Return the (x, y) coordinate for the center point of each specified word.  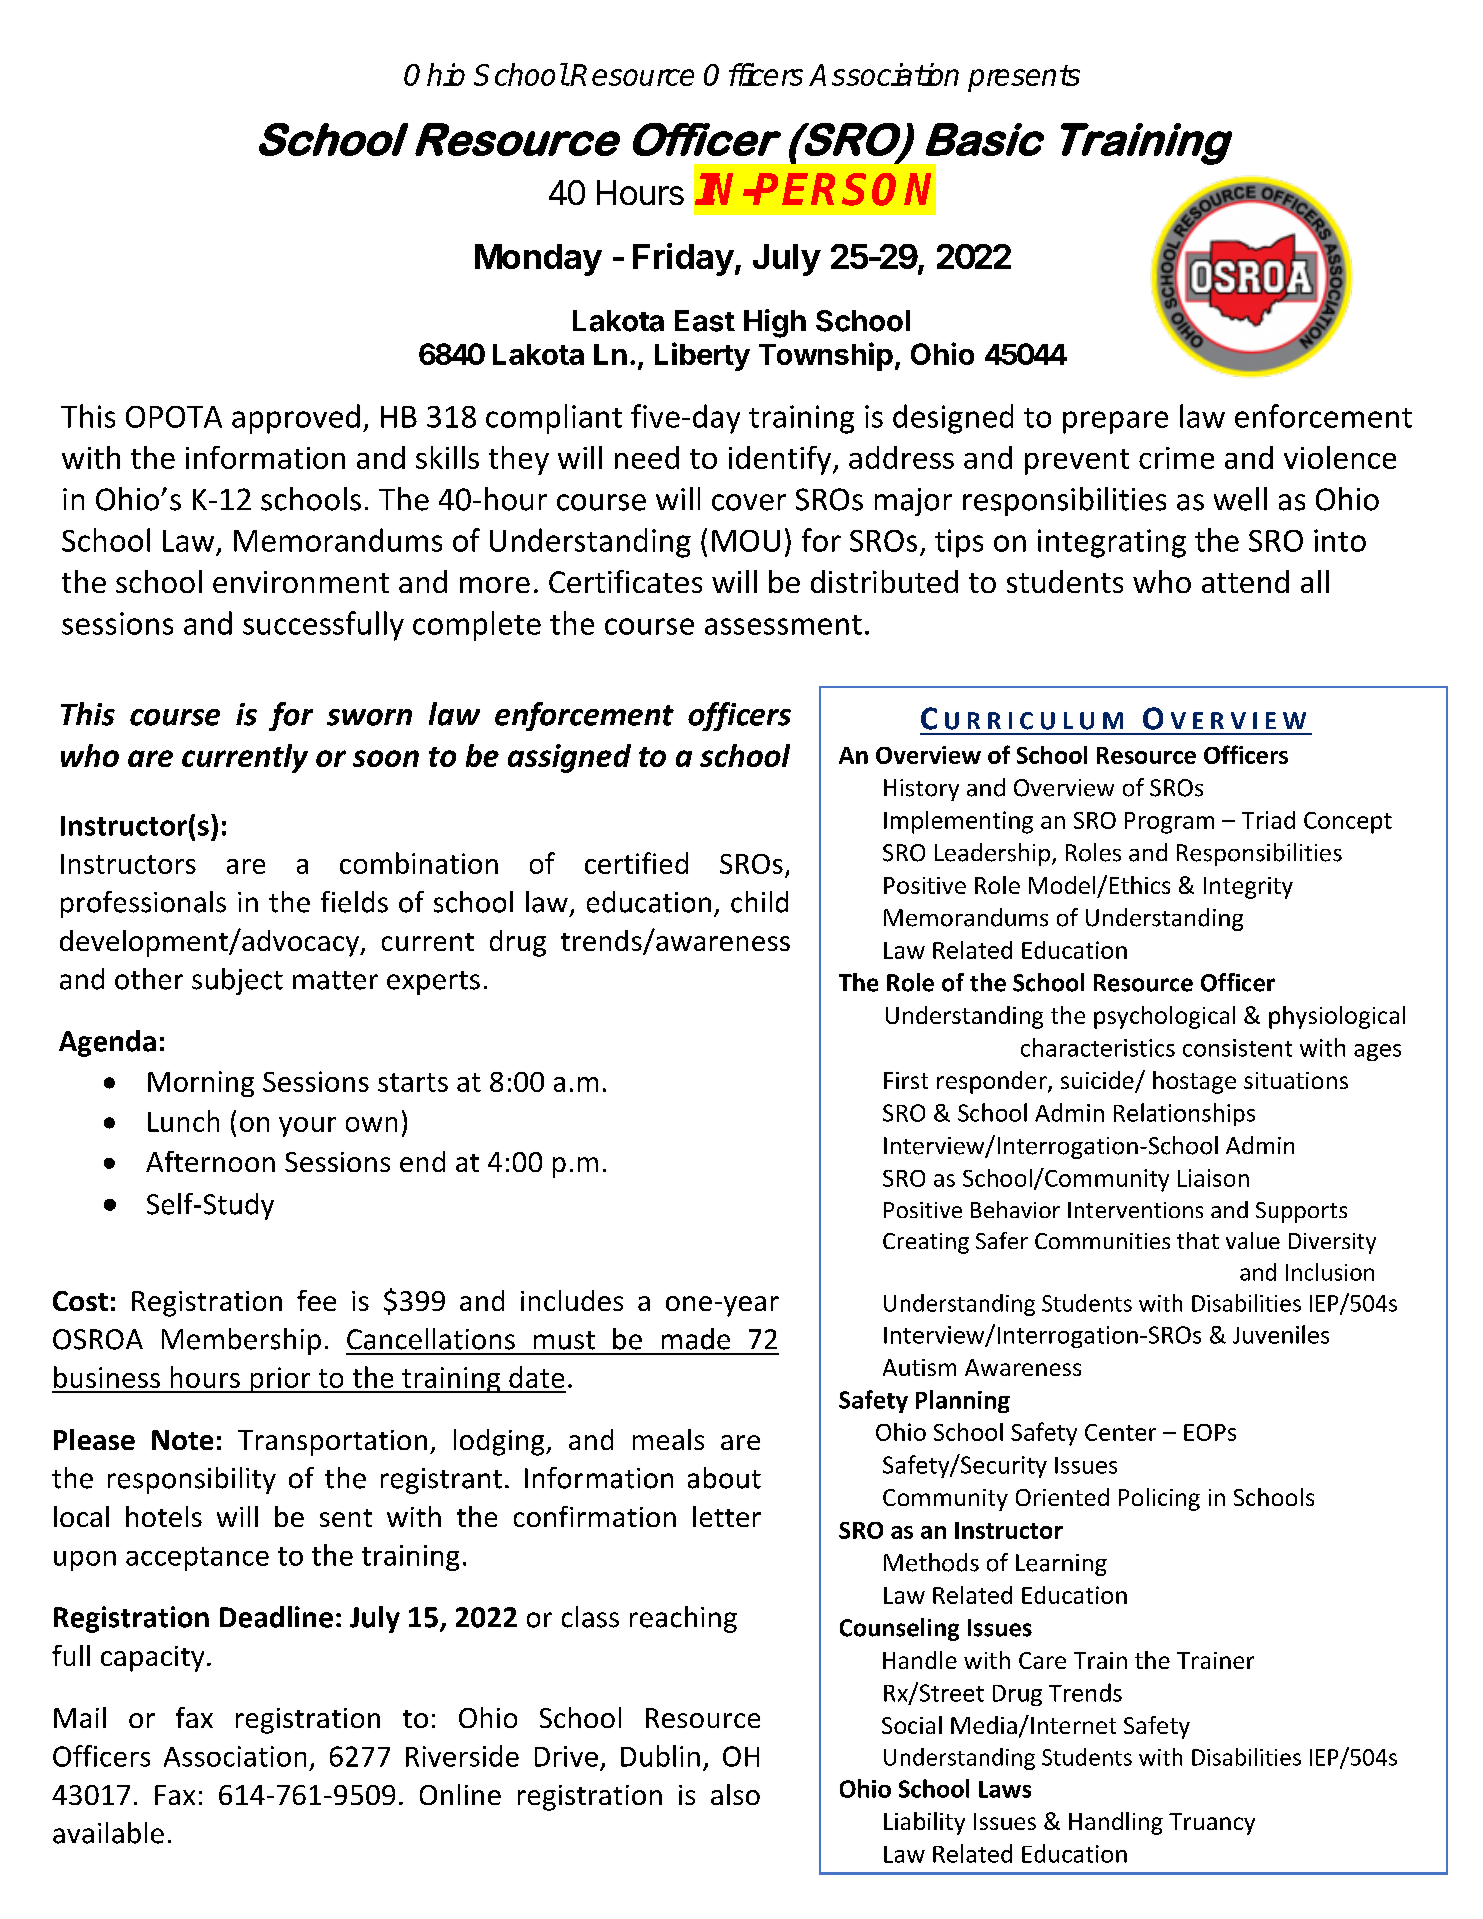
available (108, 1833)
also (735, 1794)
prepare (1115, 422)
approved (296, 419)
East (705, 321)
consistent (1237, 1048)
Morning (201, 1084)
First (906, 1080)
